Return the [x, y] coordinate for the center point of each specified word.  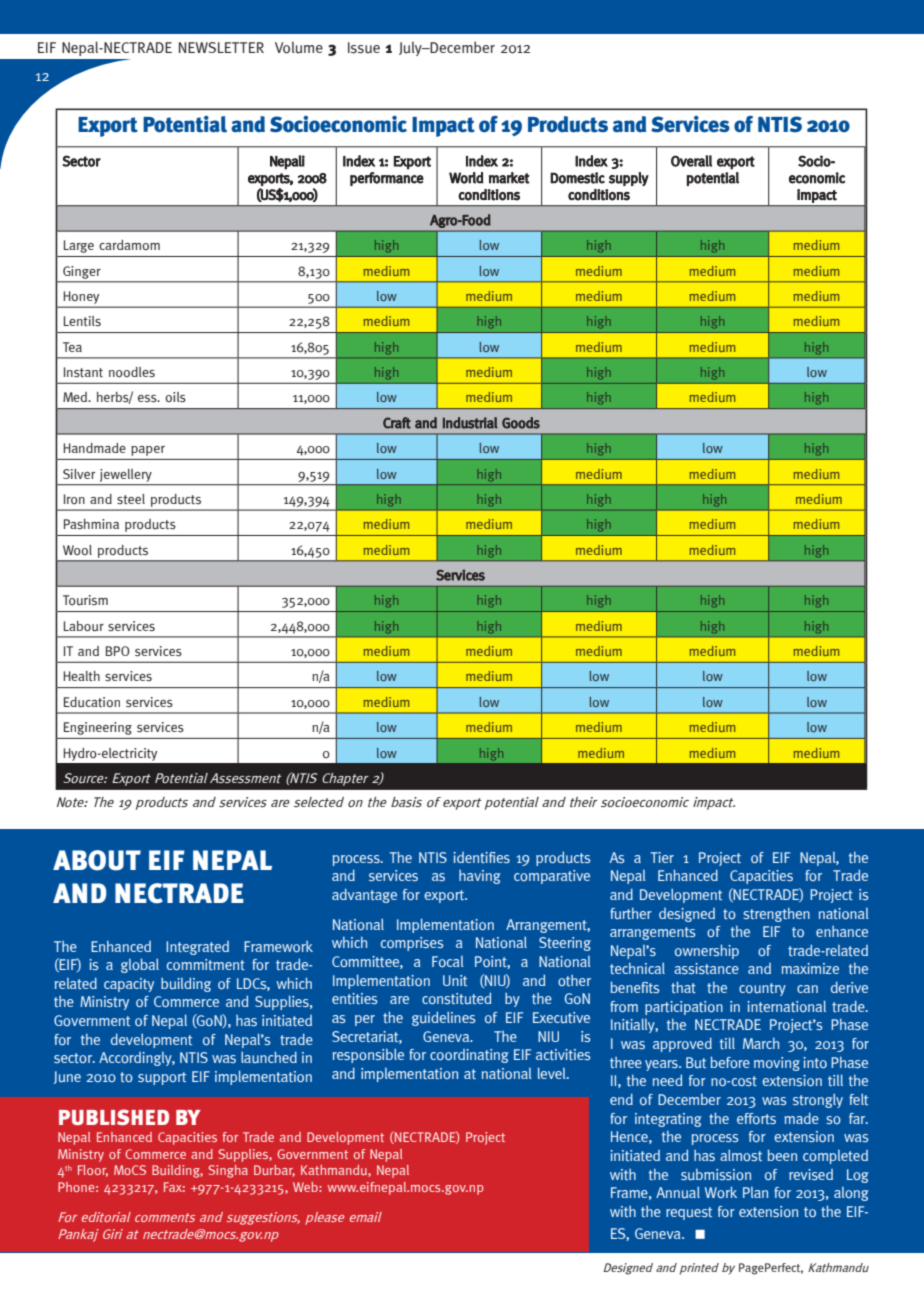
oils [175, 397]
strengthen [776, 915]
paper [148, 451]
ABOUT [97, 860]
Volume [299, 47]
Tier [662, 857]
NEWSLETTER [221, 47]
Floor [93, 1171]
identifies [481, 857]
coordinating [469, 1056]
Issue [364, 48]
